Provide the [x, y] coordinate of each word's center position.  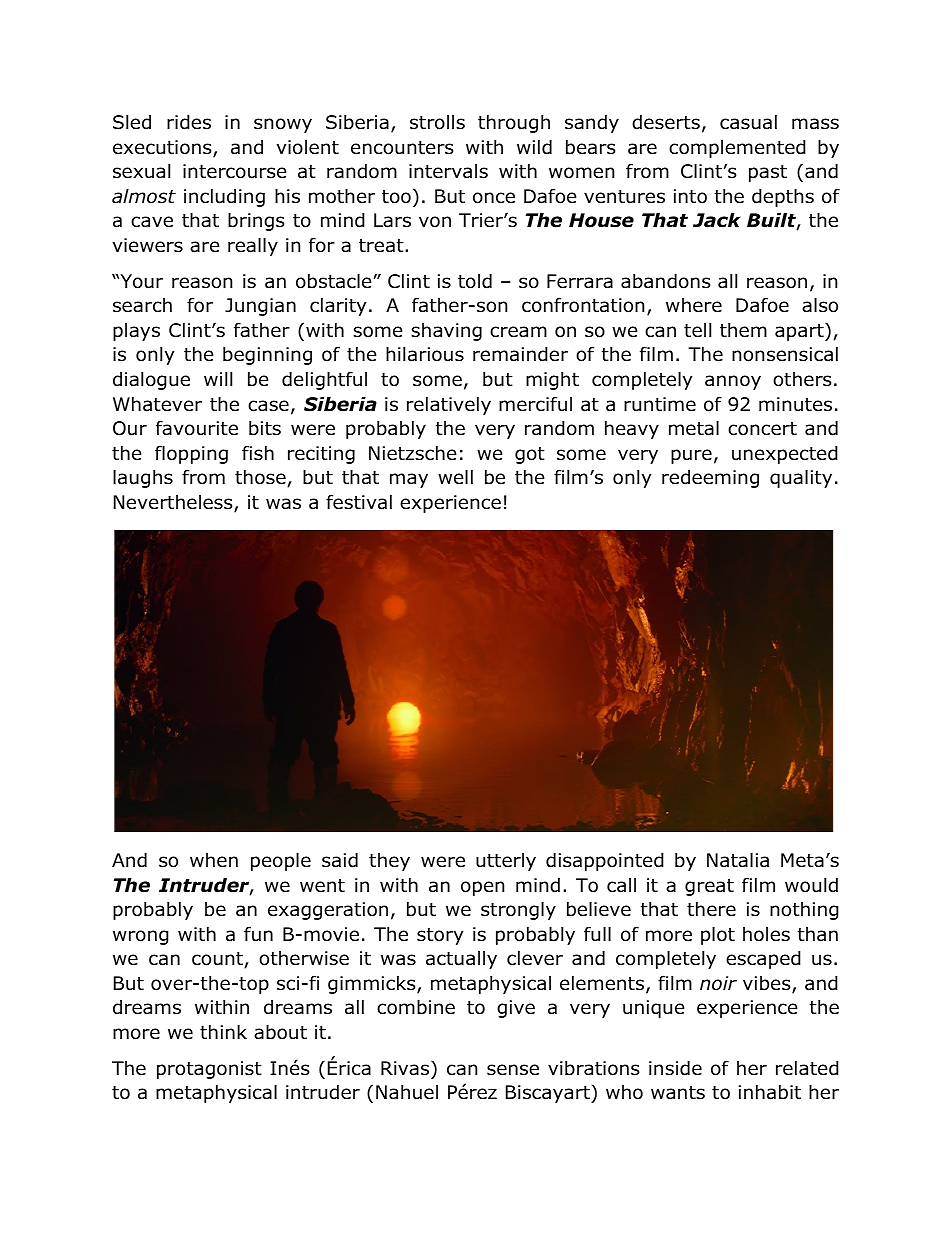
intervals [448, 171]
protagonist [209, 1070]
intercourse [235, 171]
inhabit [770, 1092]
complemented [737, 148]
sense [513, 1070]
